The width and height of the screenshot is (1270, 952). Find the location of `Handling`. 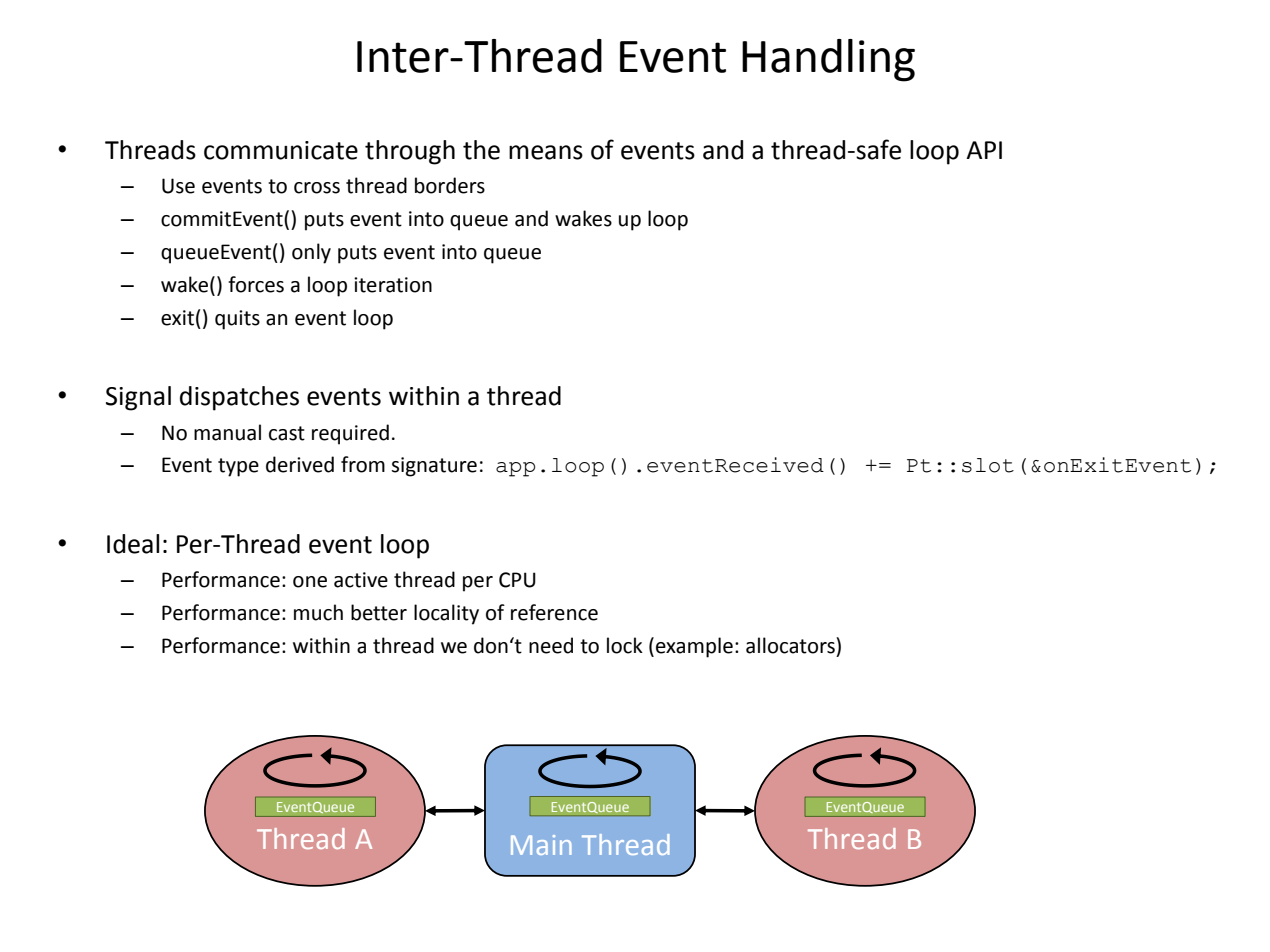

Handling is located at coordinates (828, 60).
